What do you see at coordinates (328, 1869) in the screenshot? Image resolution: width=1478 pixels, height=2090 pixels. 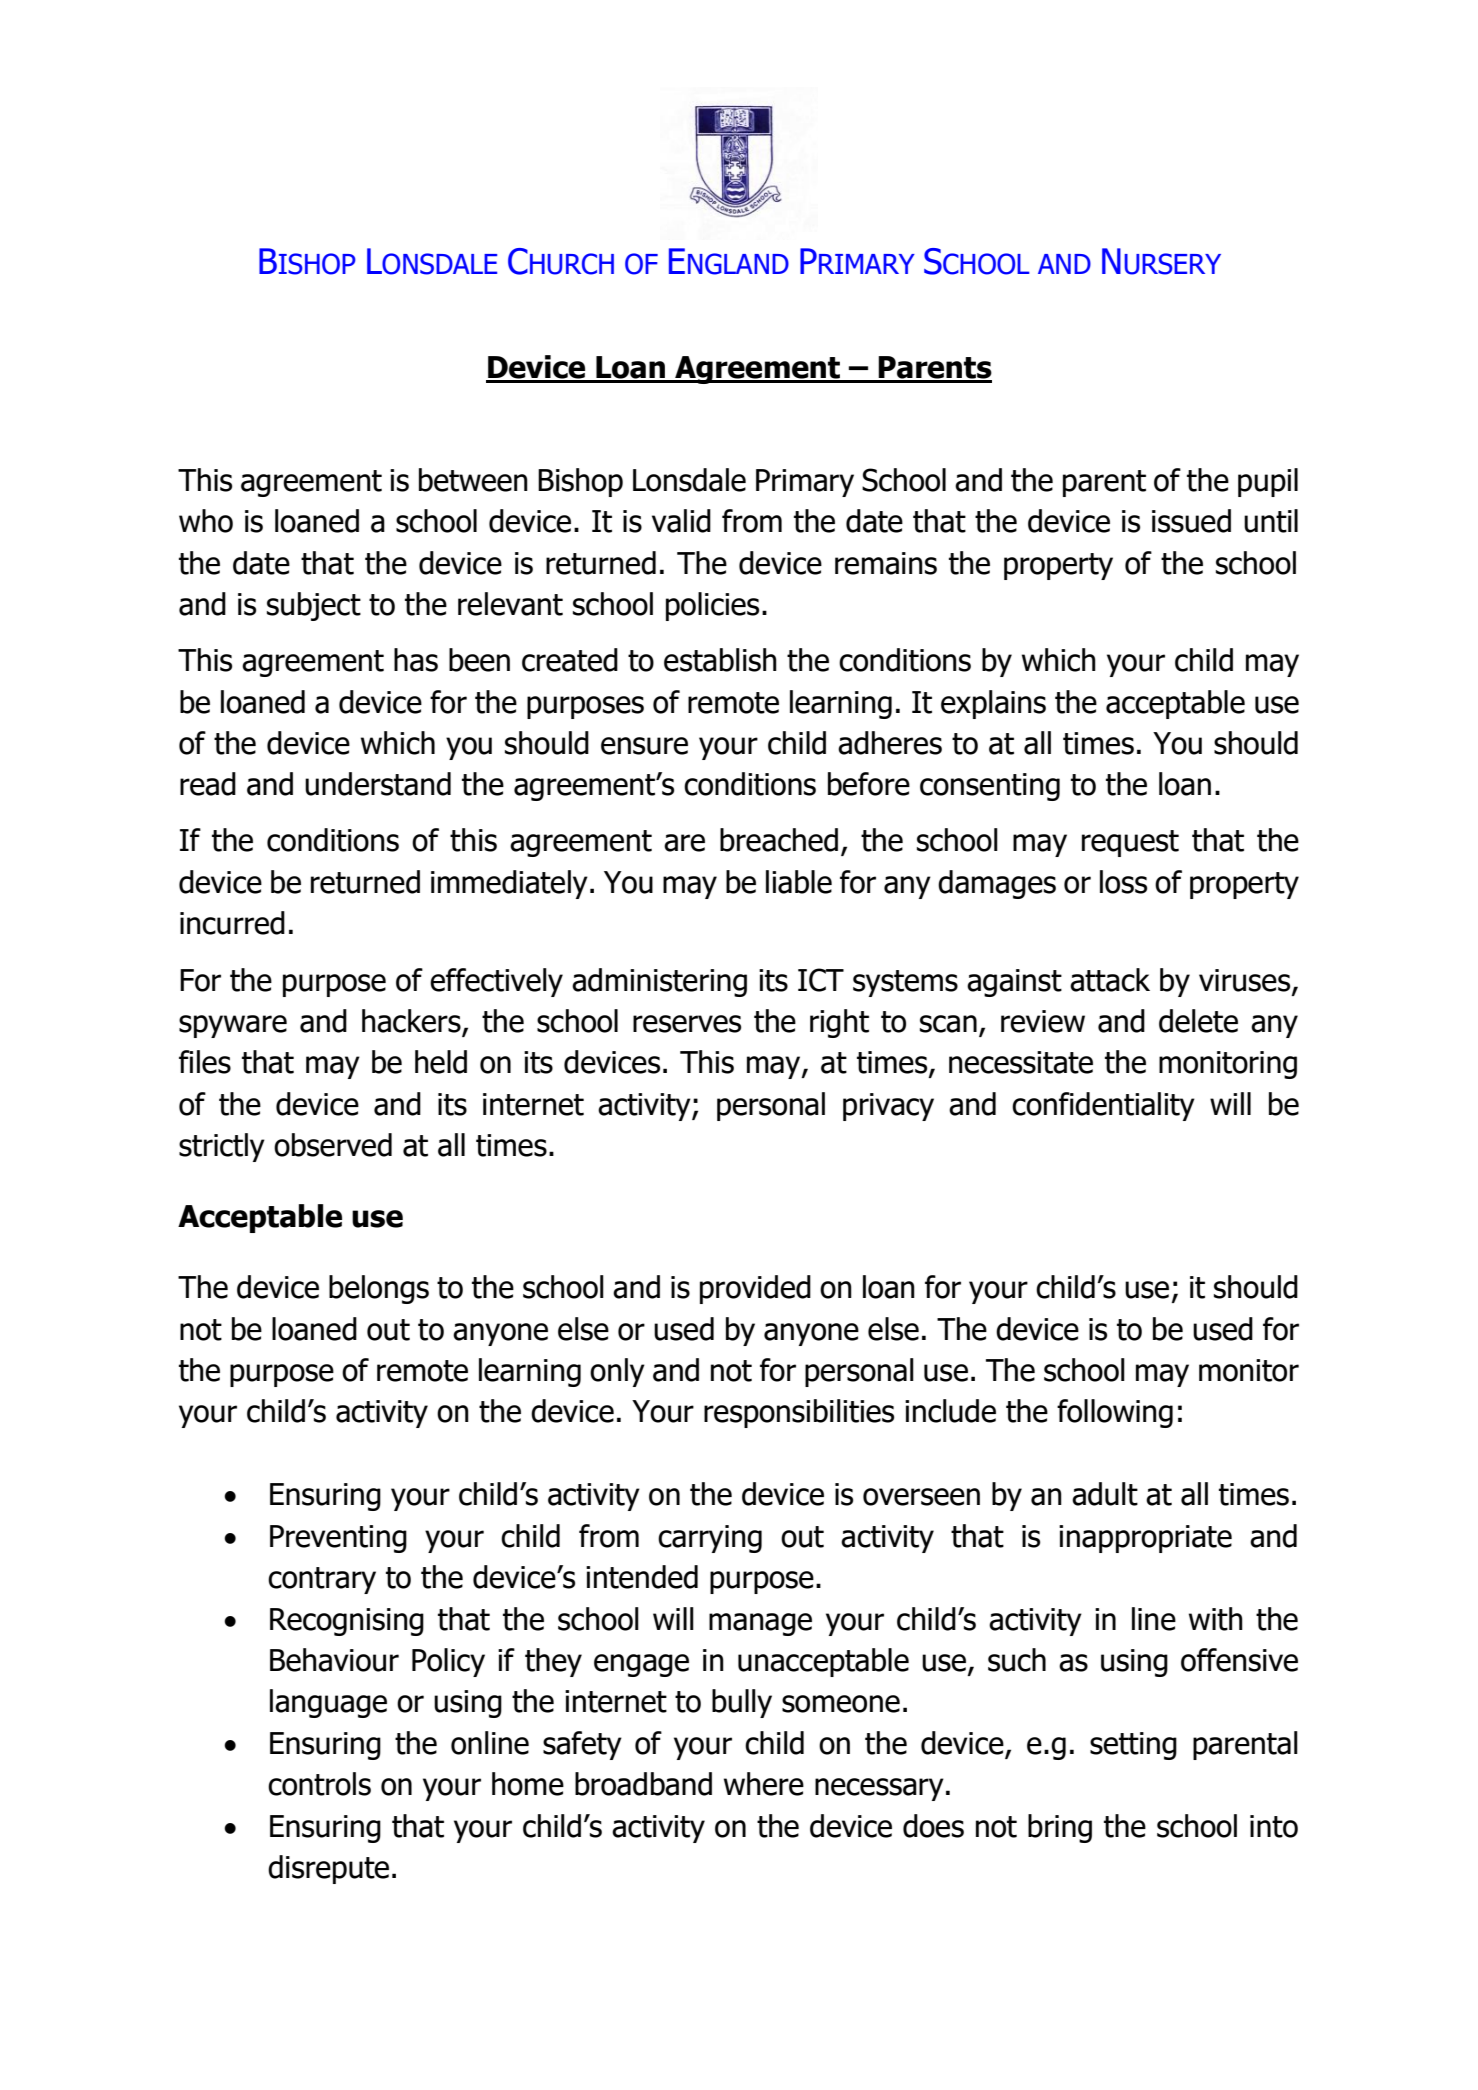 I see `disrepute` at bounding box center [328, 1869].
